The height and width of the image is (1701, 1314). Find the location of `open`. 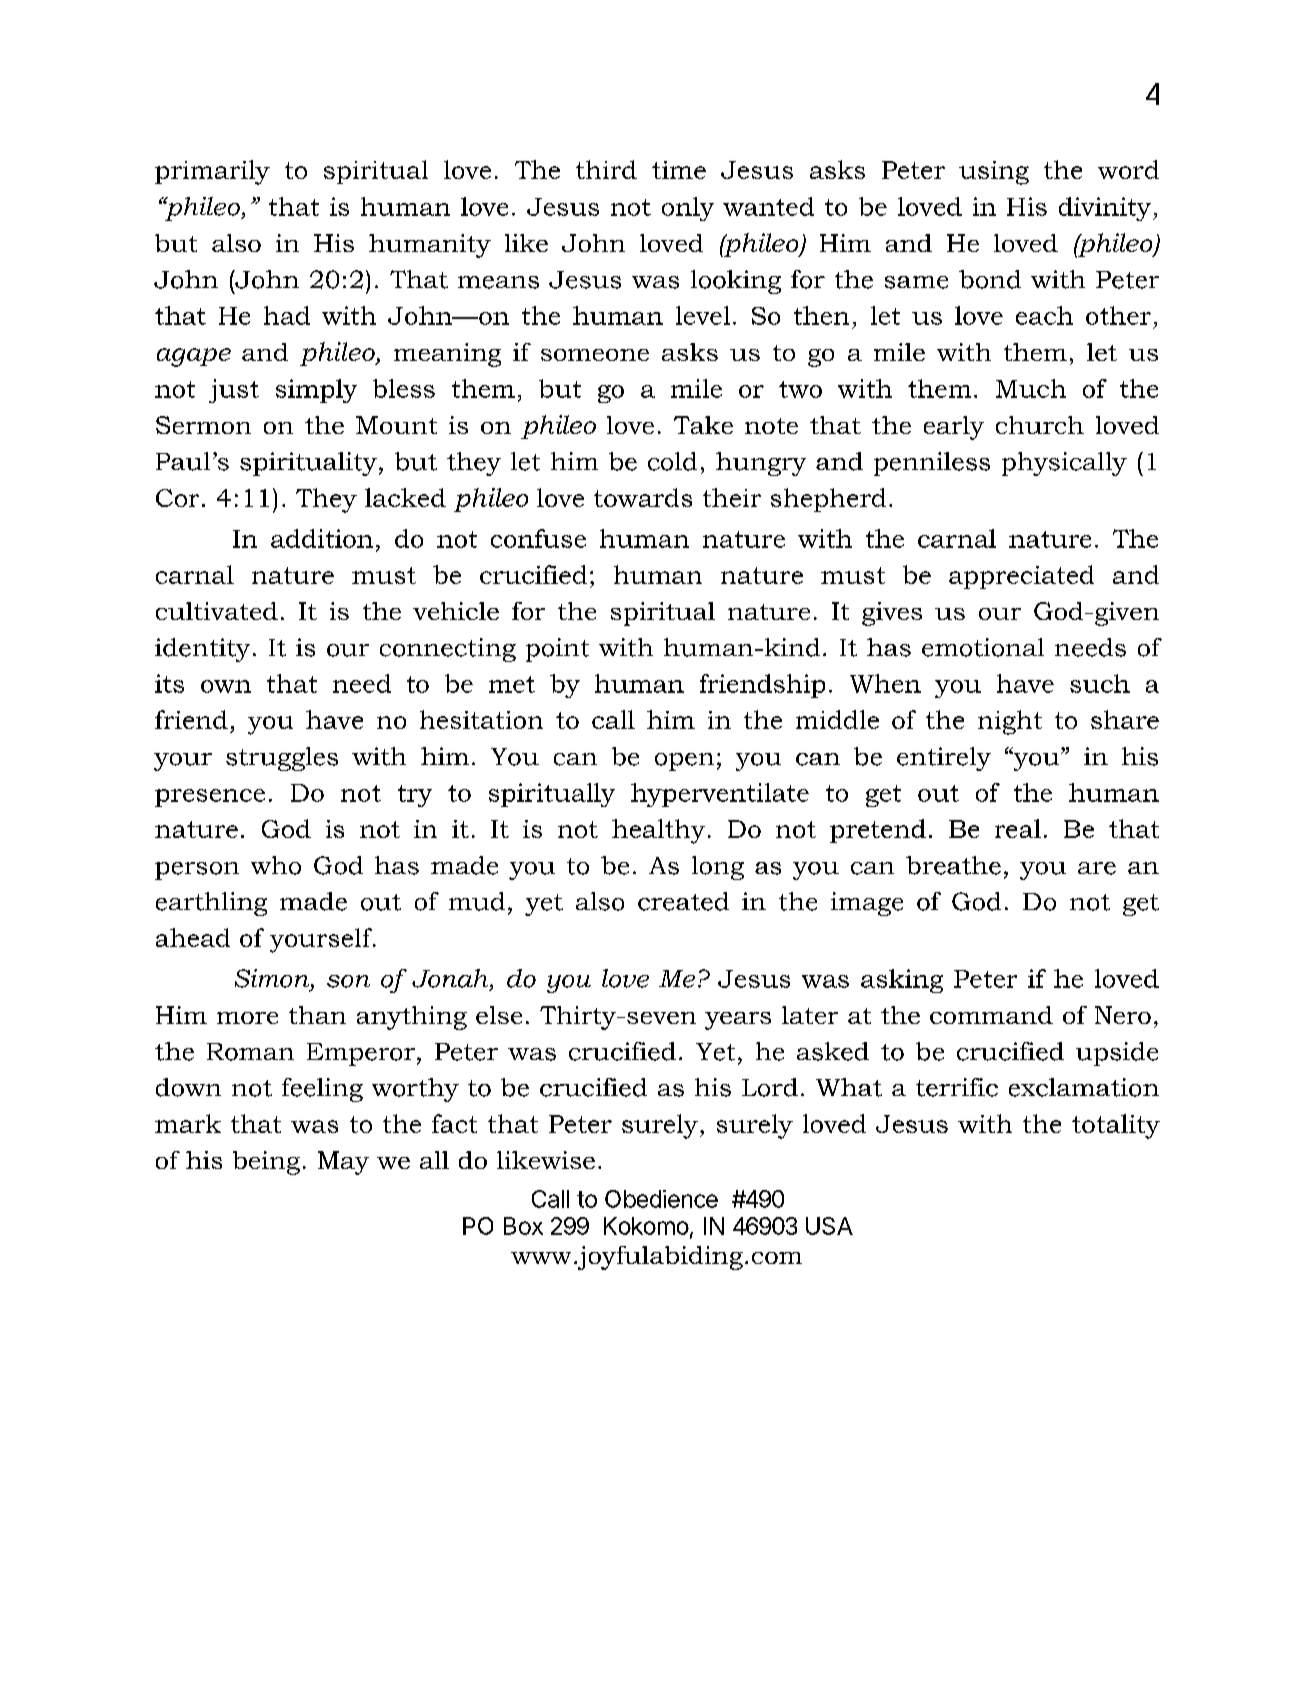

open is located at coordinates (684, 762).
